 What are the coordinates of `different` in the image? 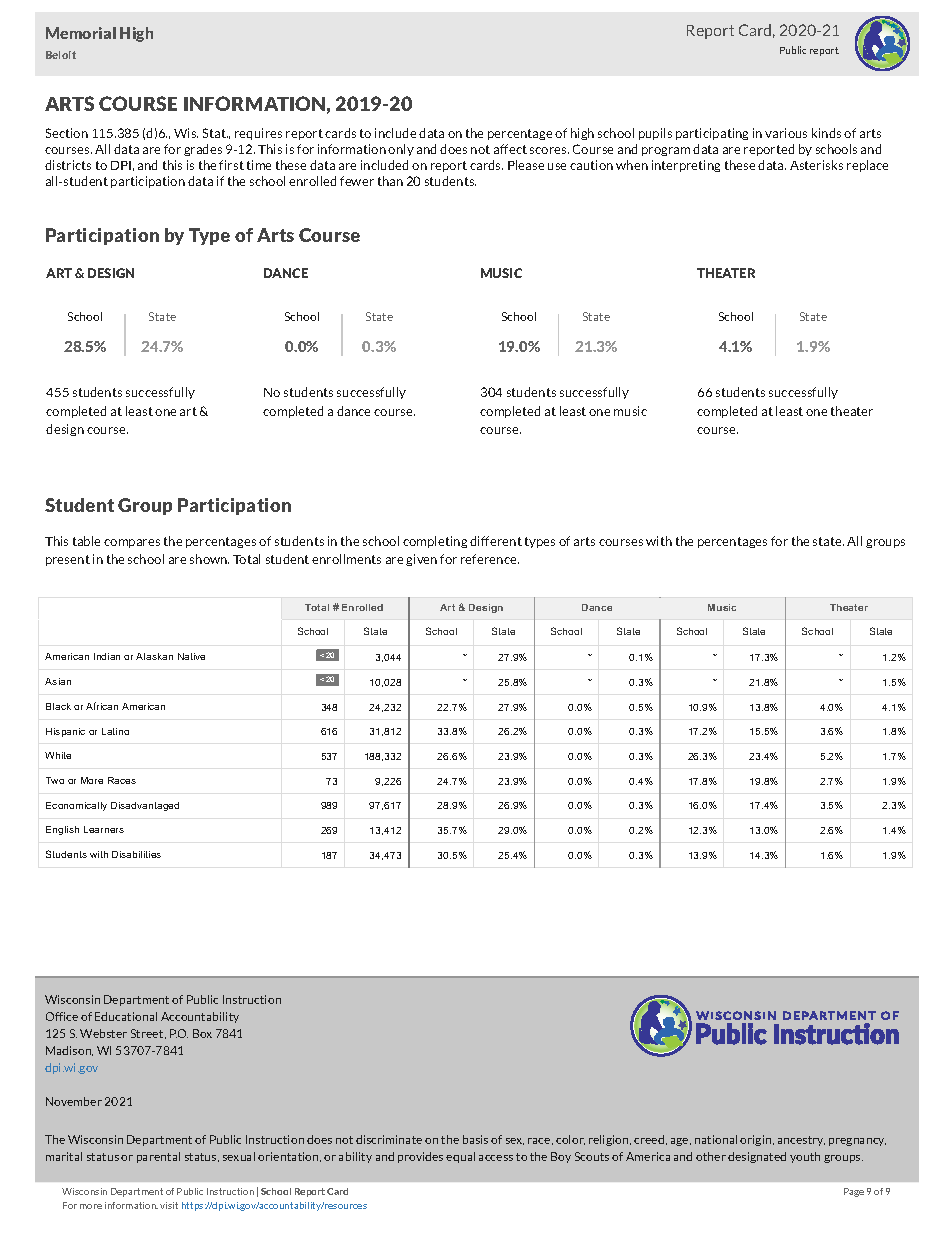 It's located at (496, 541).
